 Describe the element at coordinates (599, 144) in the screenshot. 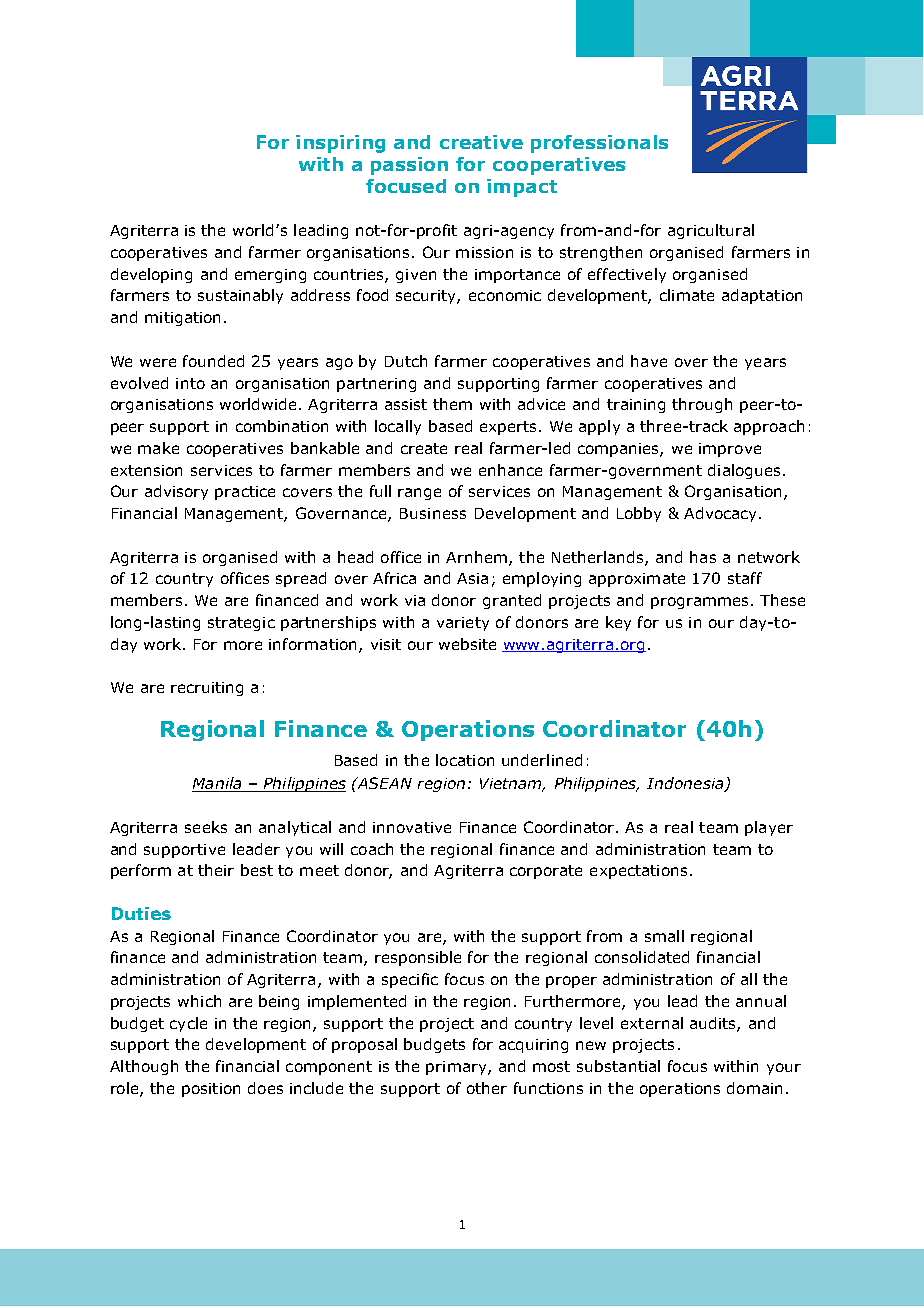

I see `professionals` at that location.
